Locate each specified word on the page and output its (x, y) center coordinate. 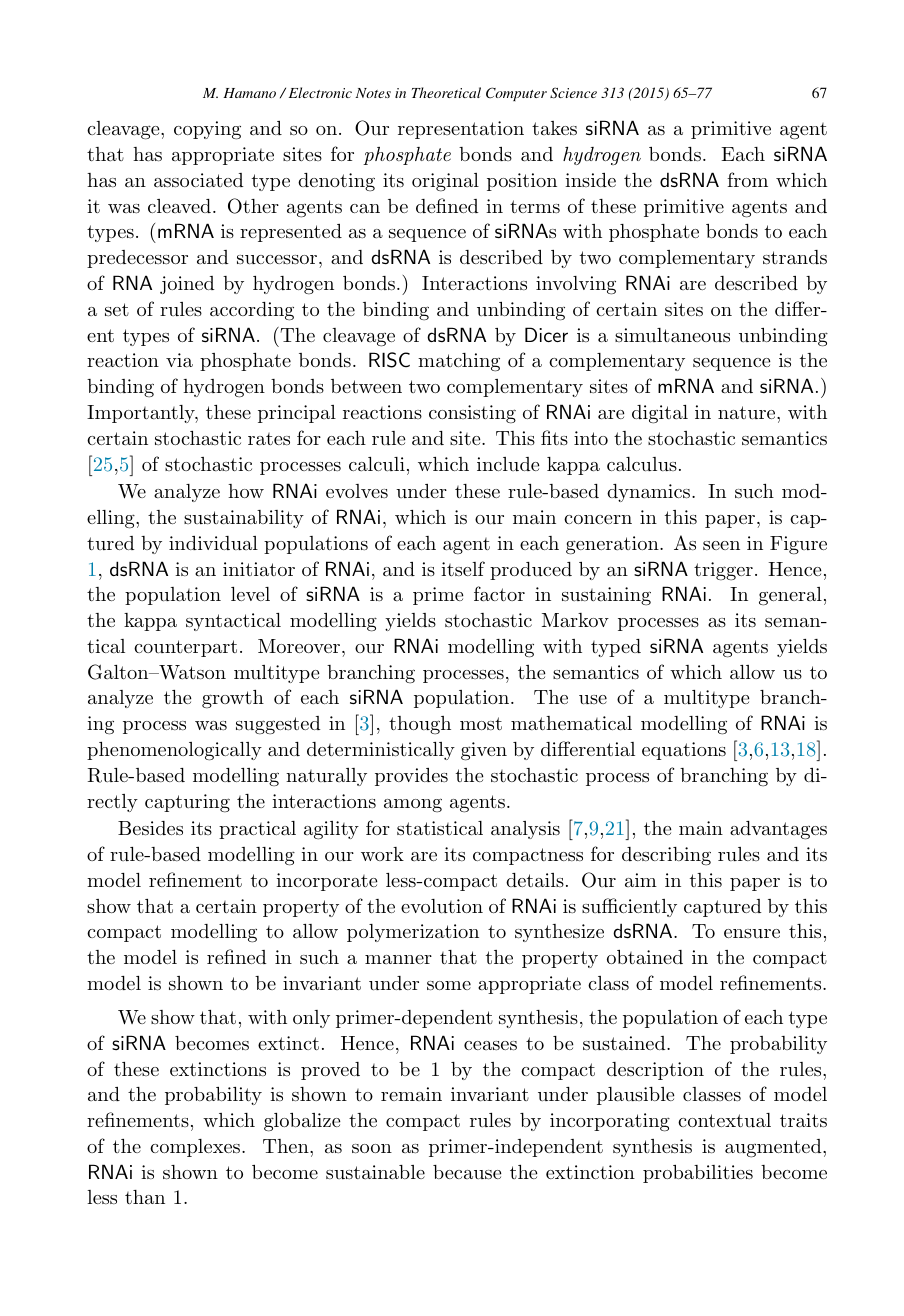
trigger (723, 571)
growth (233, 699)
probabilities (698, 1174)
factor (499, 593)
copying (207, 130)
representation (461, 130)
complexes (196, 1148)
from (747, 179)
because (467, 1172)
